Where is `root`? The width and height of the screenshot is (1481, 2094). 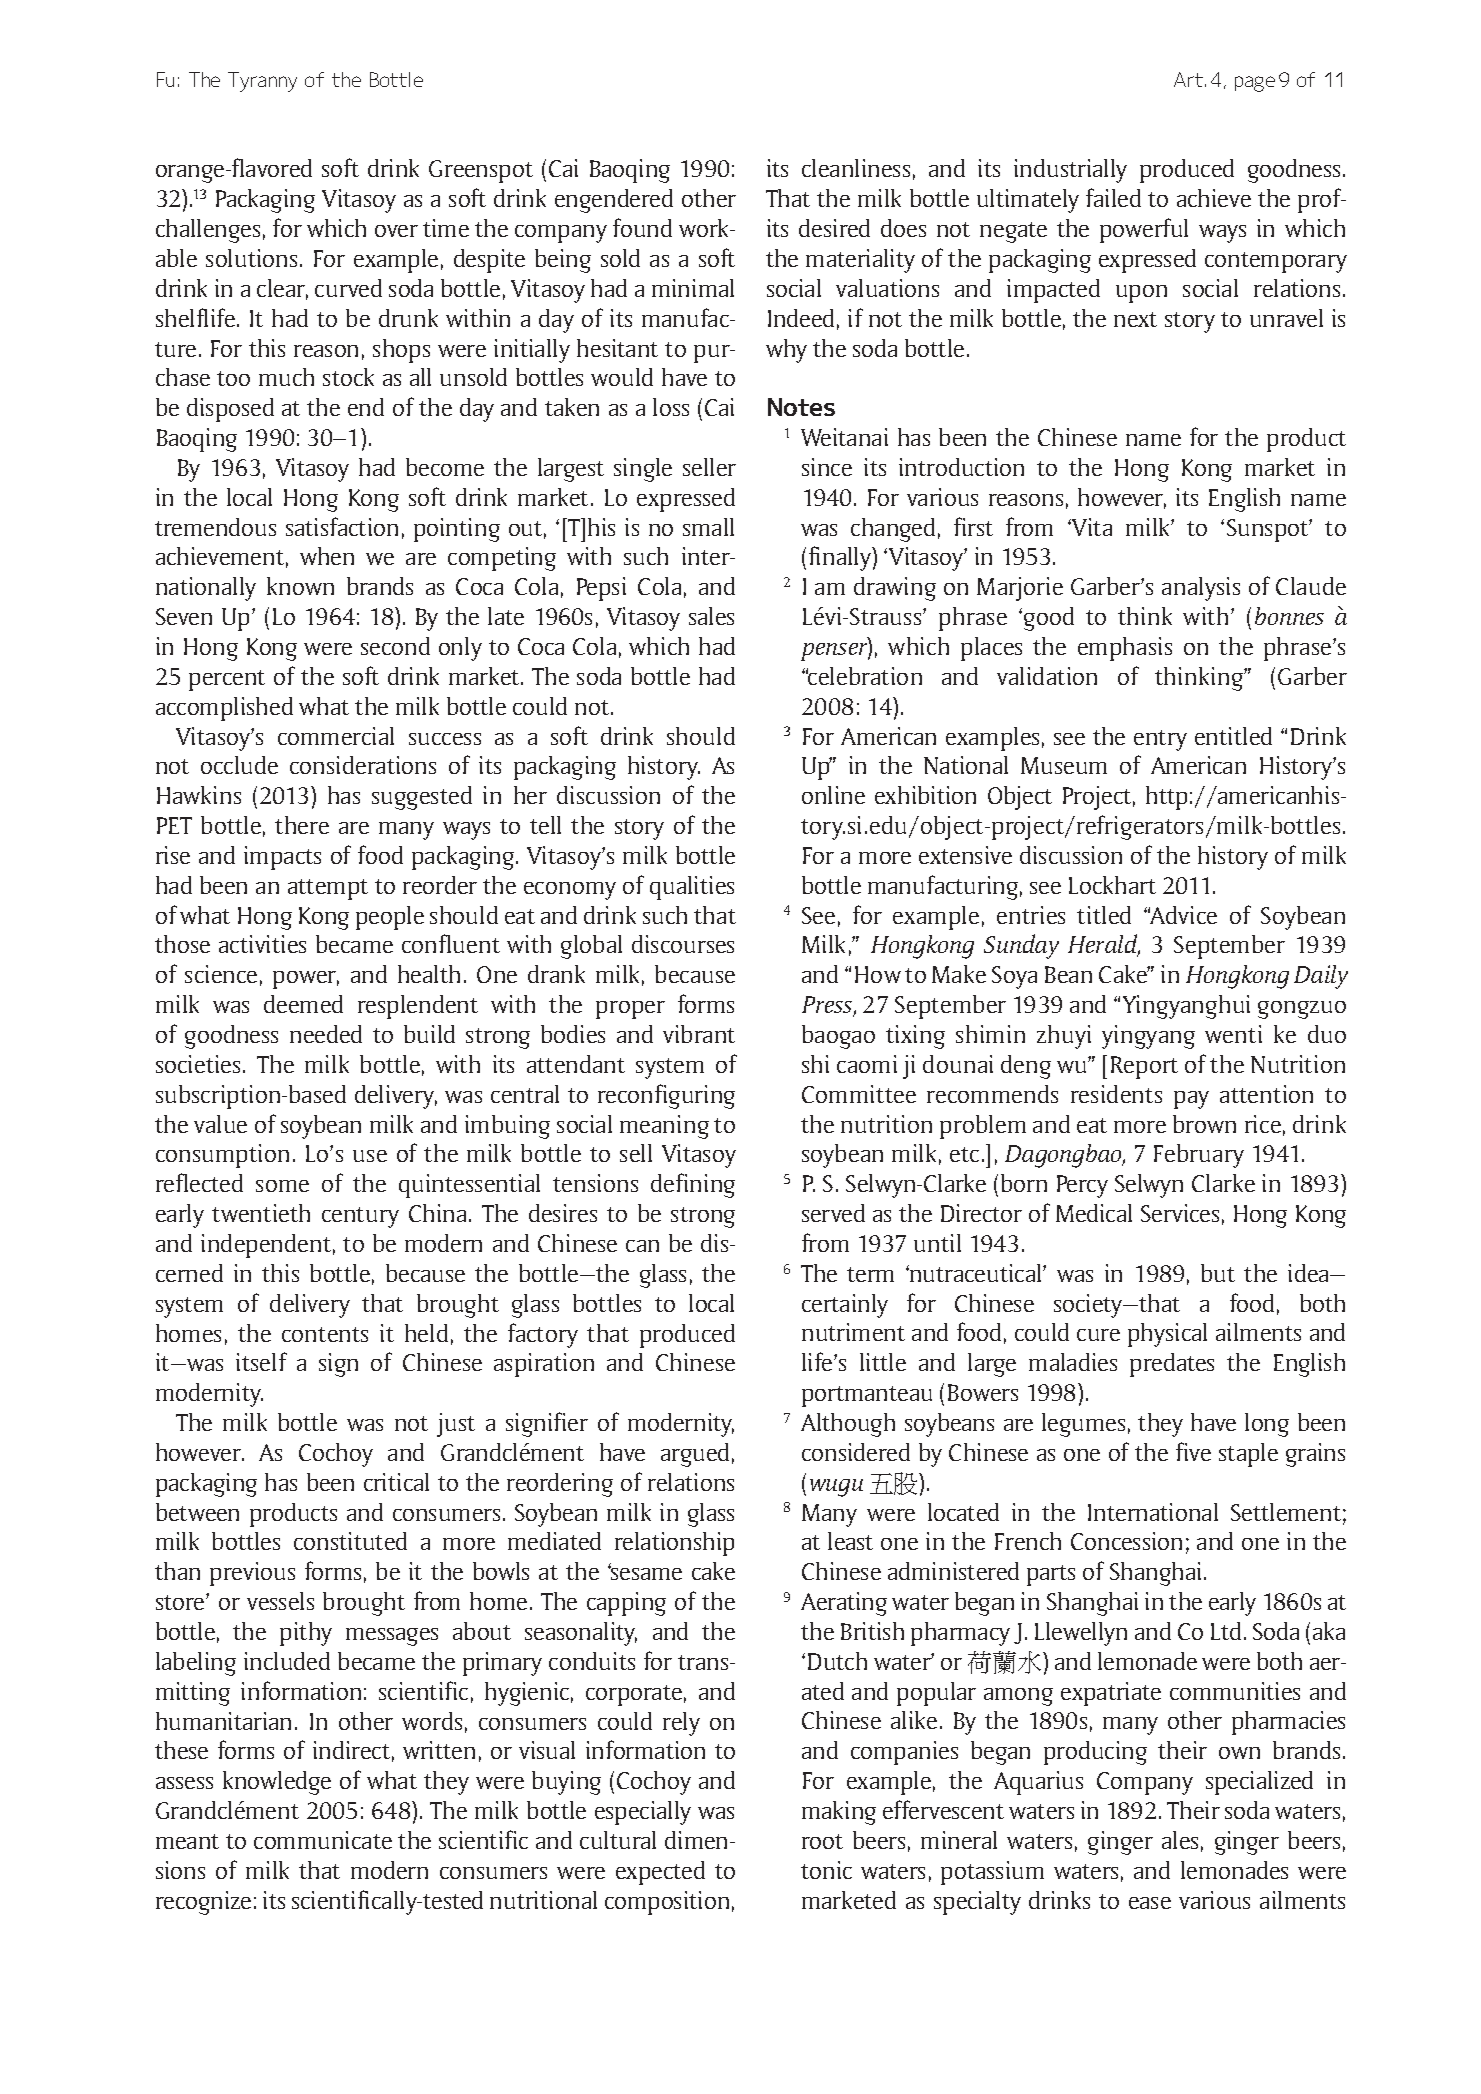
root is located at coordinates (822, 1841).
